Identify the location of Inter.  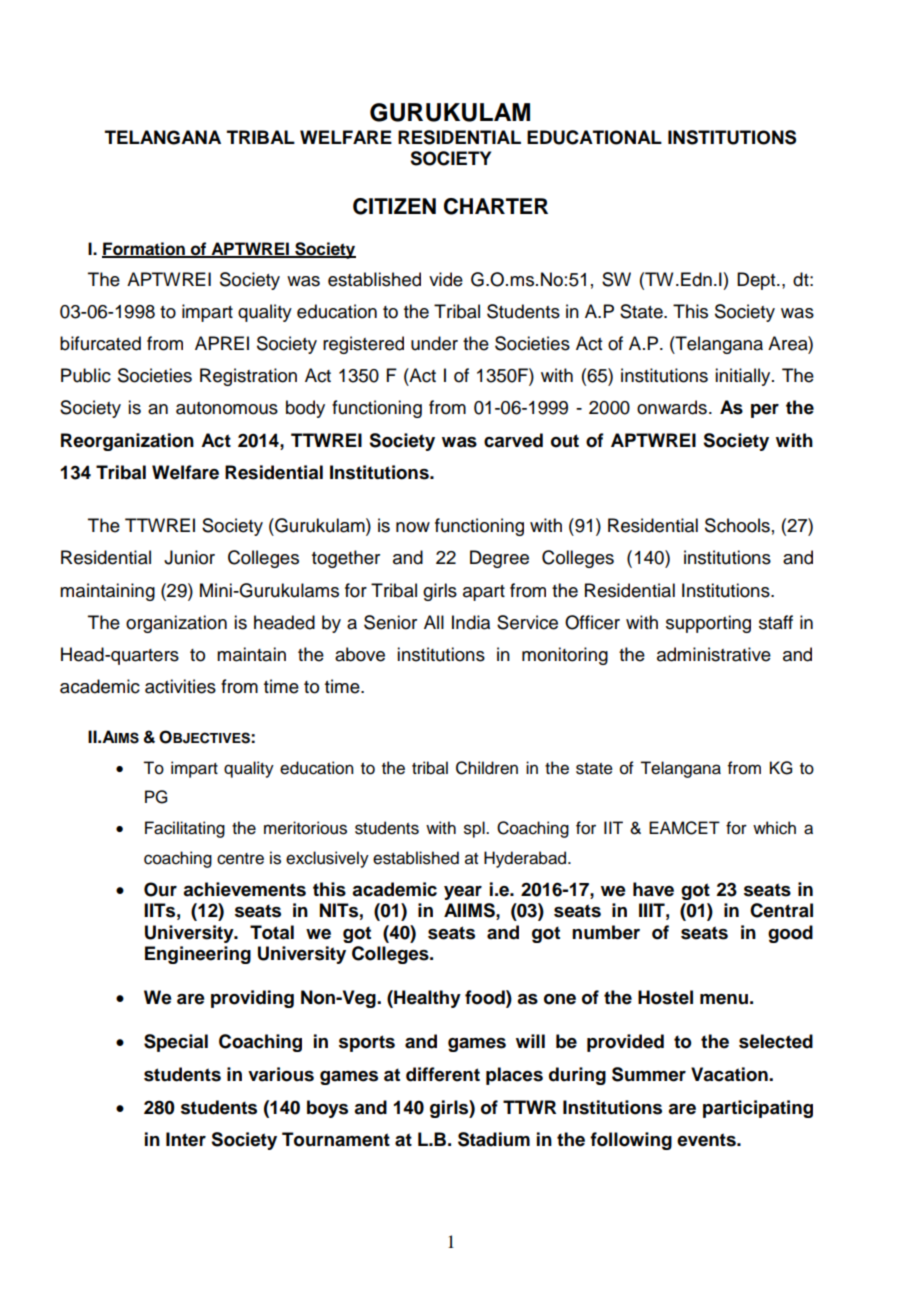
(186, 1139).
